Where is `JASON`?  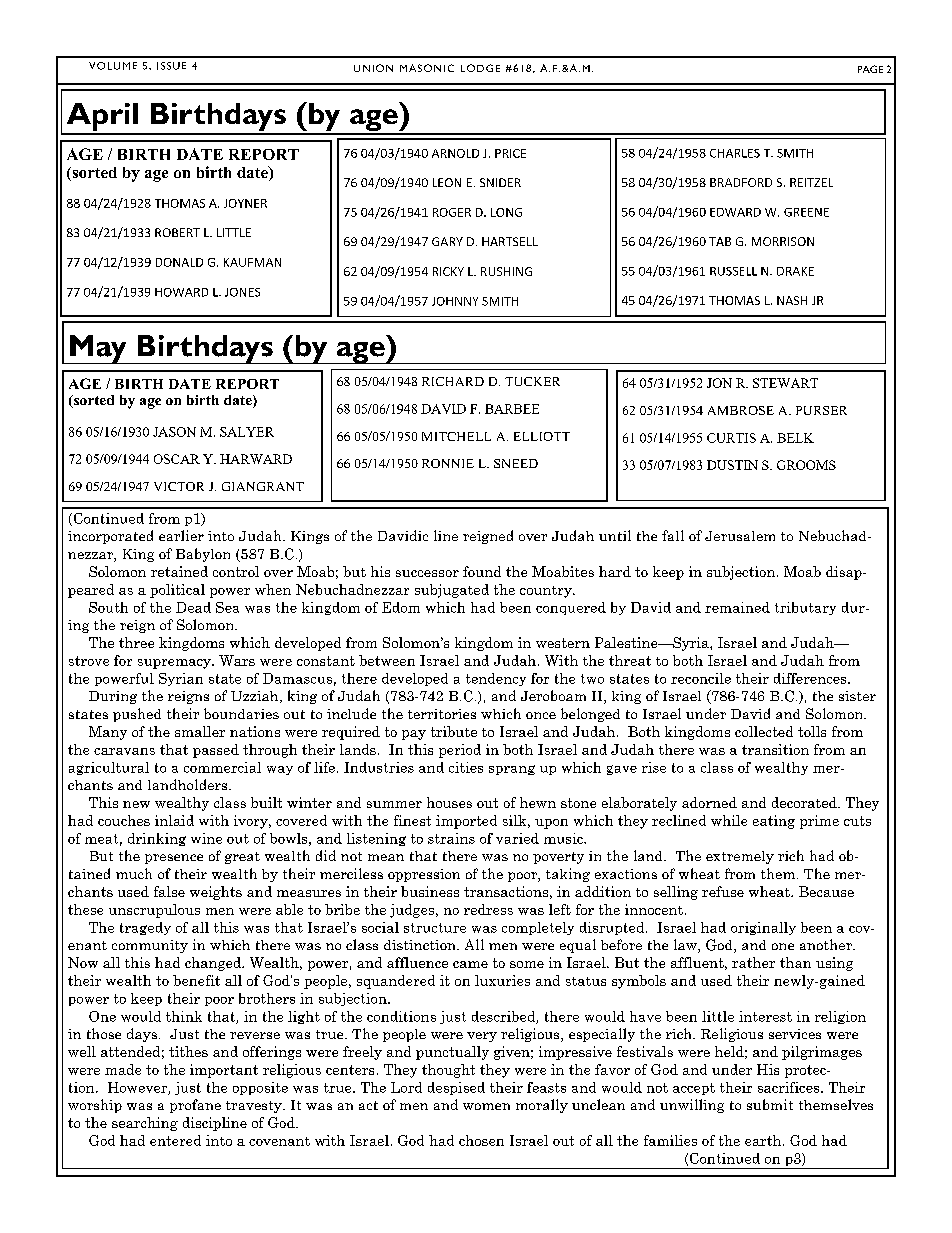 JASON is located at coordinates (174, 432).
